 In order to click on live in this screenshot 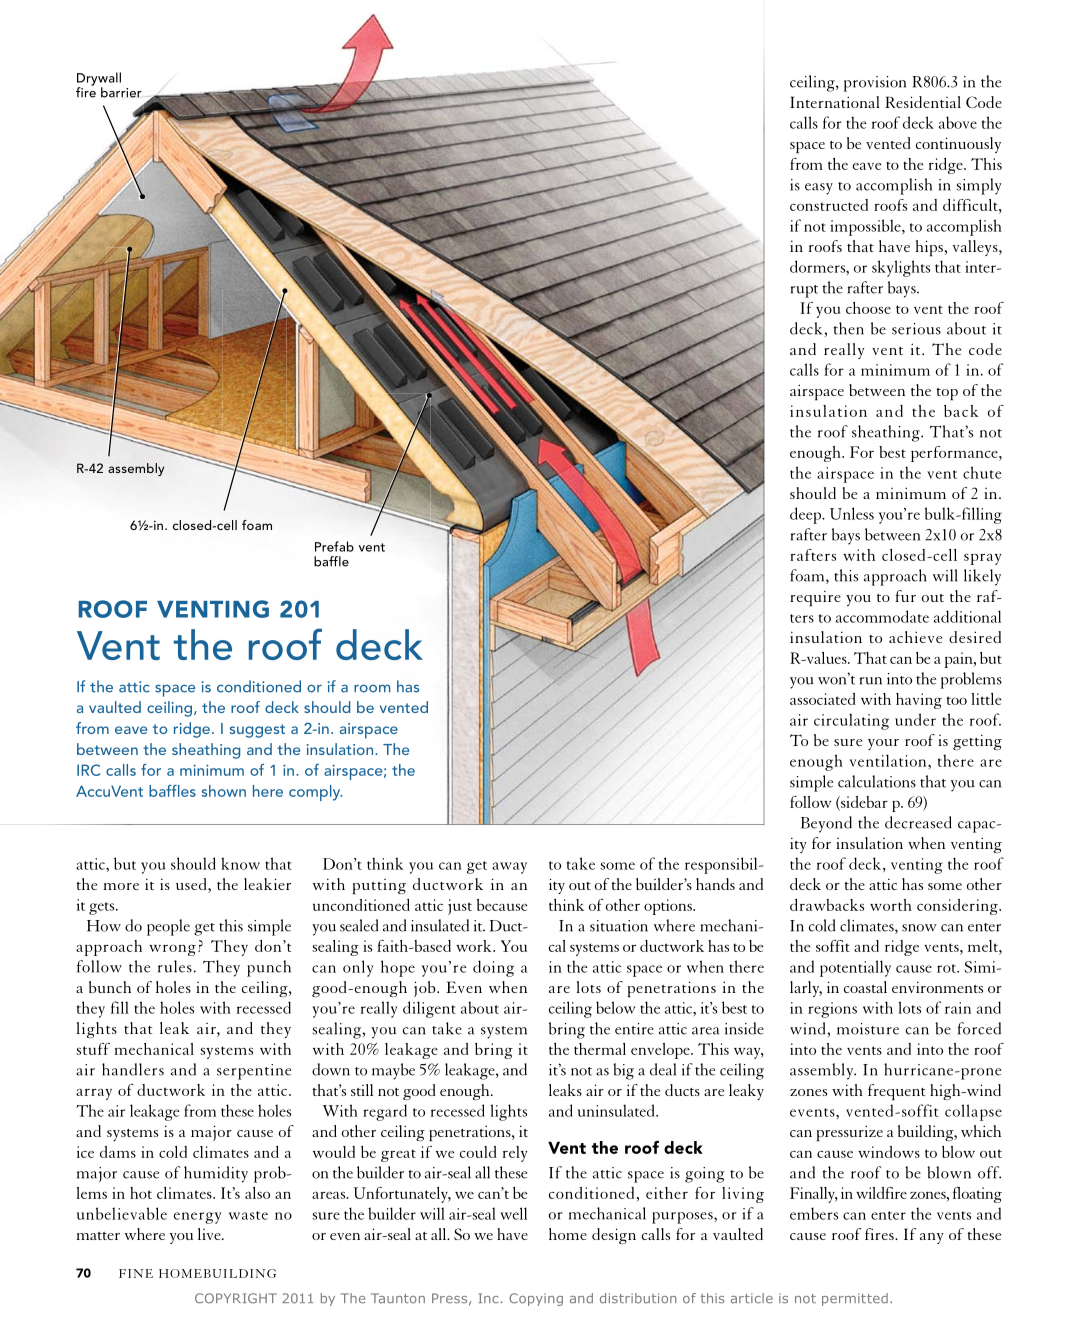, I will do `click(210, 1234)`.
